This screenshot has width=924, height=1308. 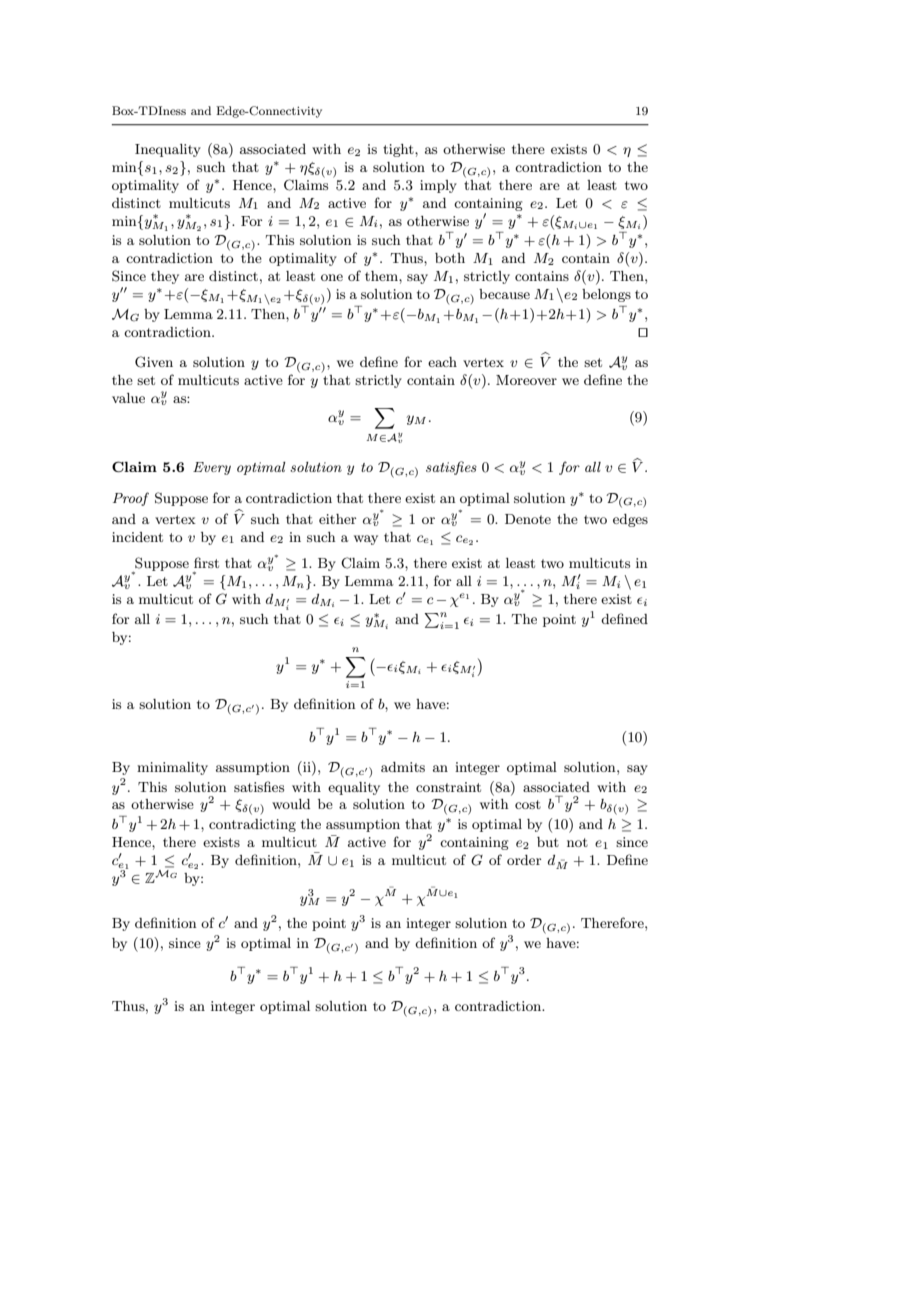 I want to click on imply, so click(x=438, y=186).
